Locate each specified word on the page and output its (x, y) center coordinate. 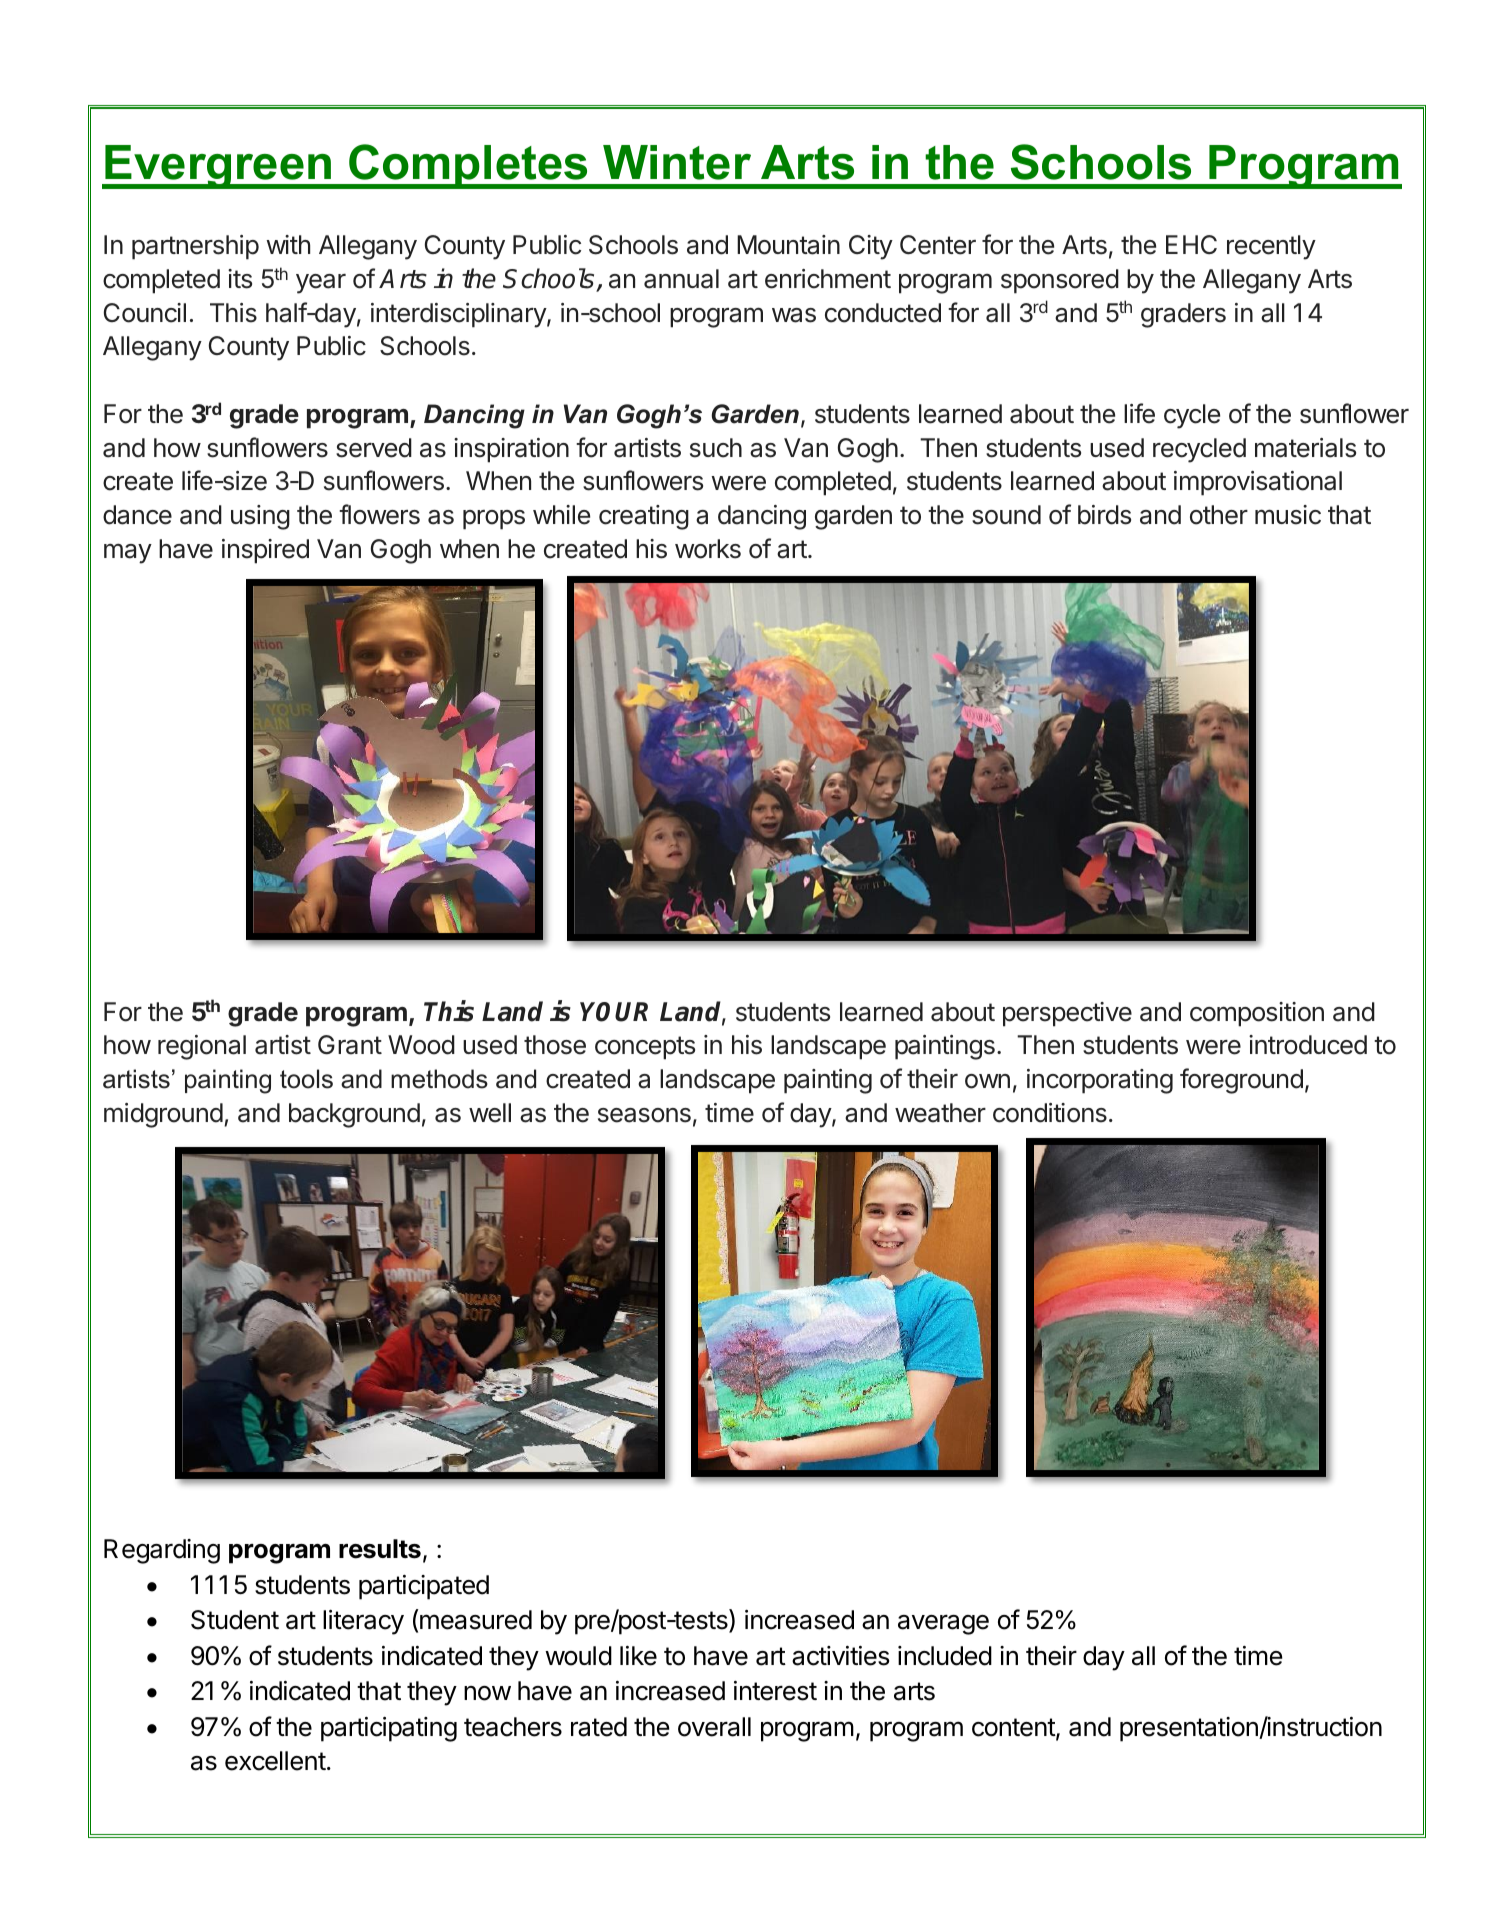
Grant (350, 1045)
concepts (645, 1048)
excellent (275, 1761)
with (288, 244)
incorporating (1100, 1081)
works (708, 549)
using (260, 517)
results (380, 1549)
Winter (677, 162)
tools (306, 1079)
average (943, 1625)
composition (1257, 1014)
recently (1271, 247)
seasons (644, 1115)
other (1219, 515)
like (638, 1656)
